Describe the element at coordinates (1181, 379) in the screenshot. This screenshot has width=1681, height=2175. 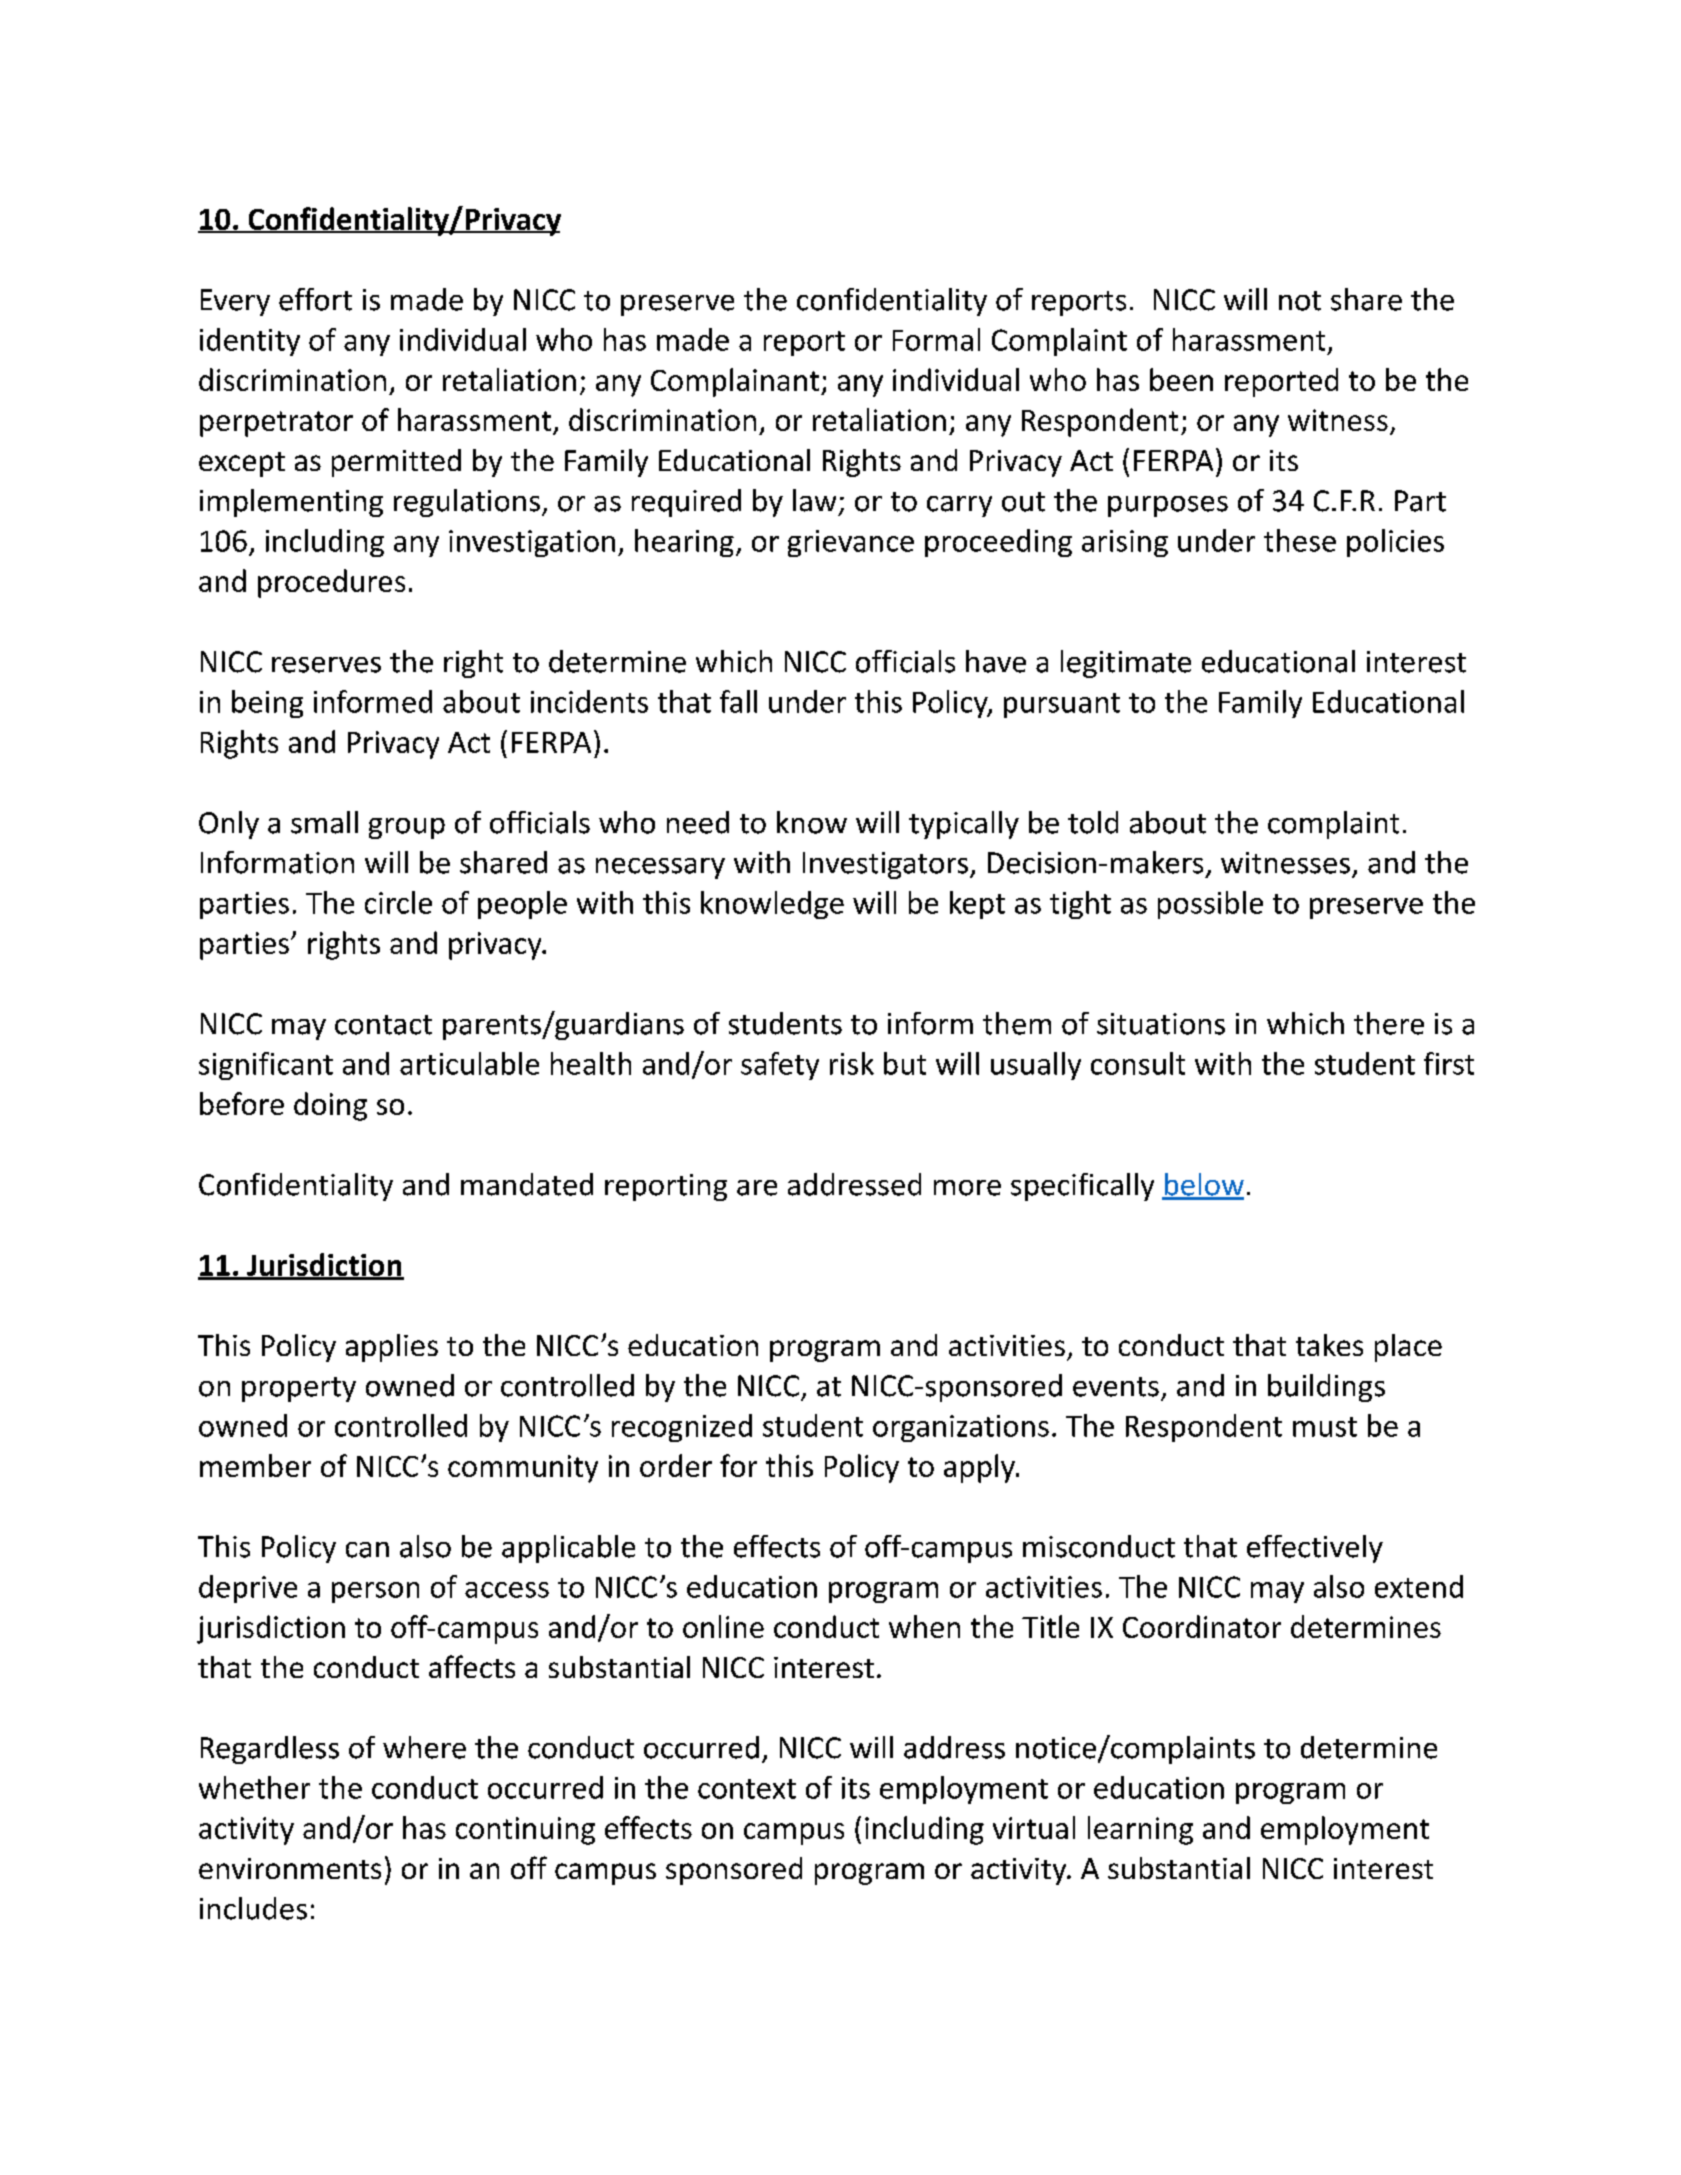
I see `been` at that location.
